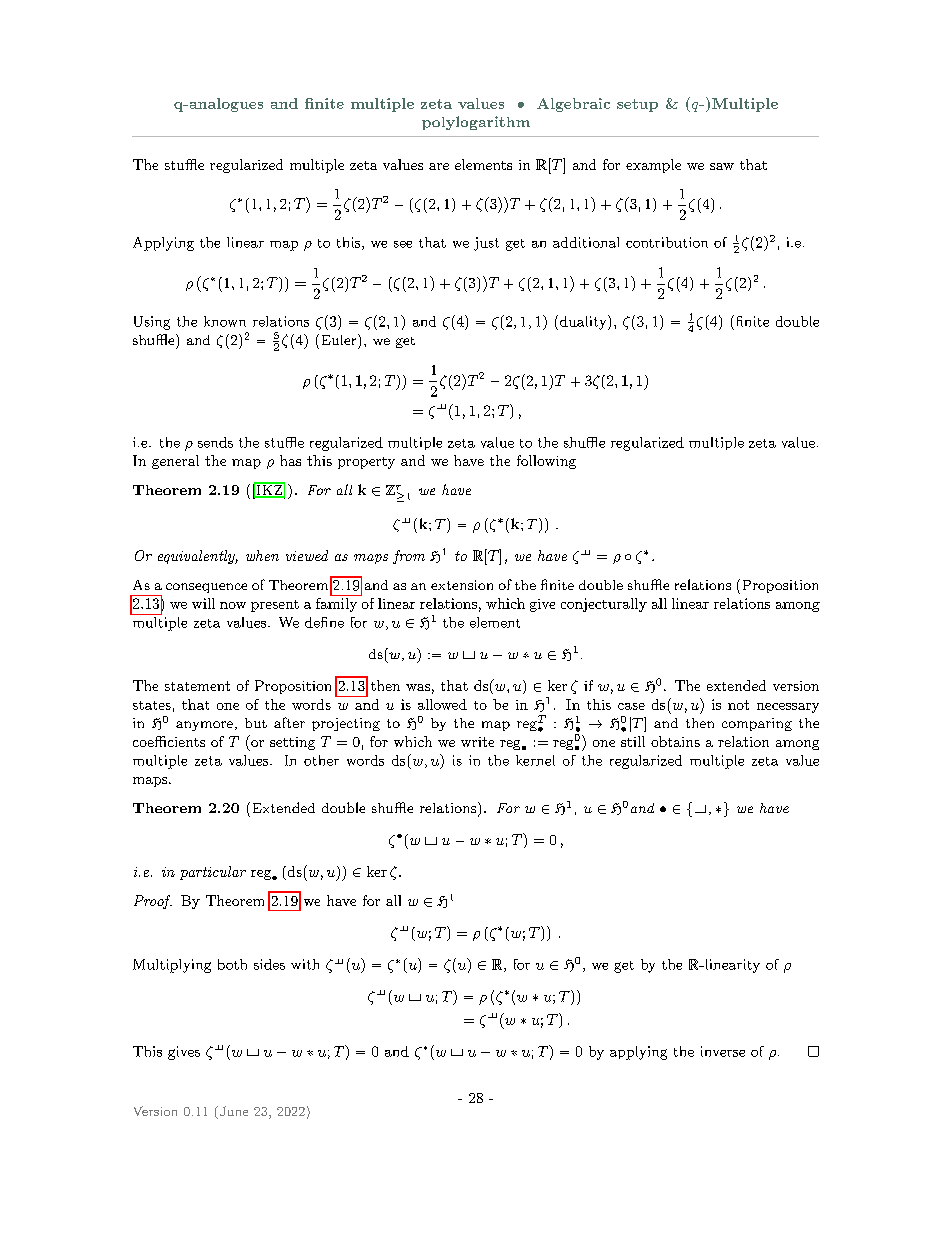 The width and height of the page is (952, 1233). What do you see at coordinates (462, 585) in the page?
I see `extension` at bounding box center [462, 585].
